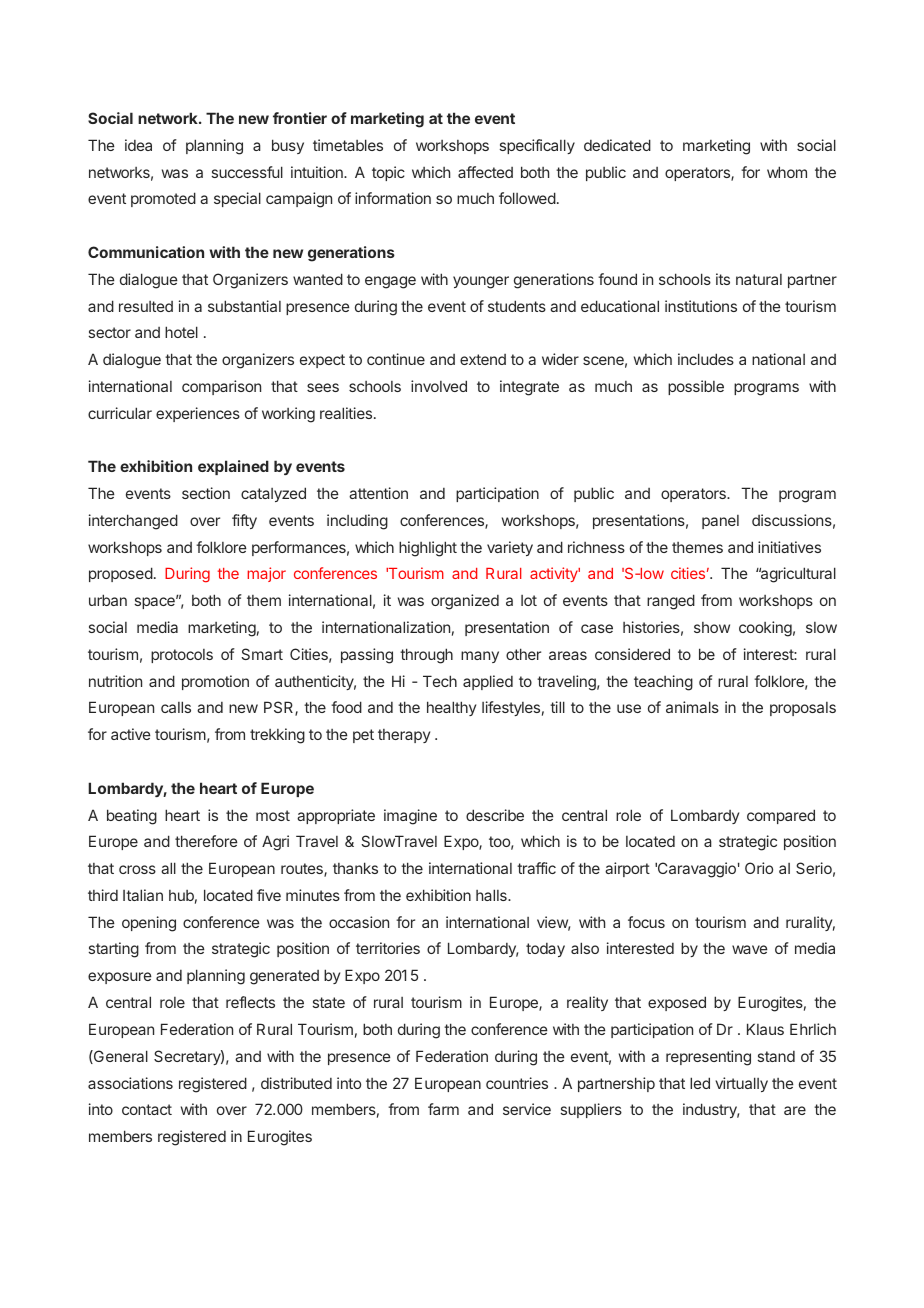 This document has height=1308, width=924. Describe the element at coordinates (706, 359) in the document. I see `includes` at that location.
